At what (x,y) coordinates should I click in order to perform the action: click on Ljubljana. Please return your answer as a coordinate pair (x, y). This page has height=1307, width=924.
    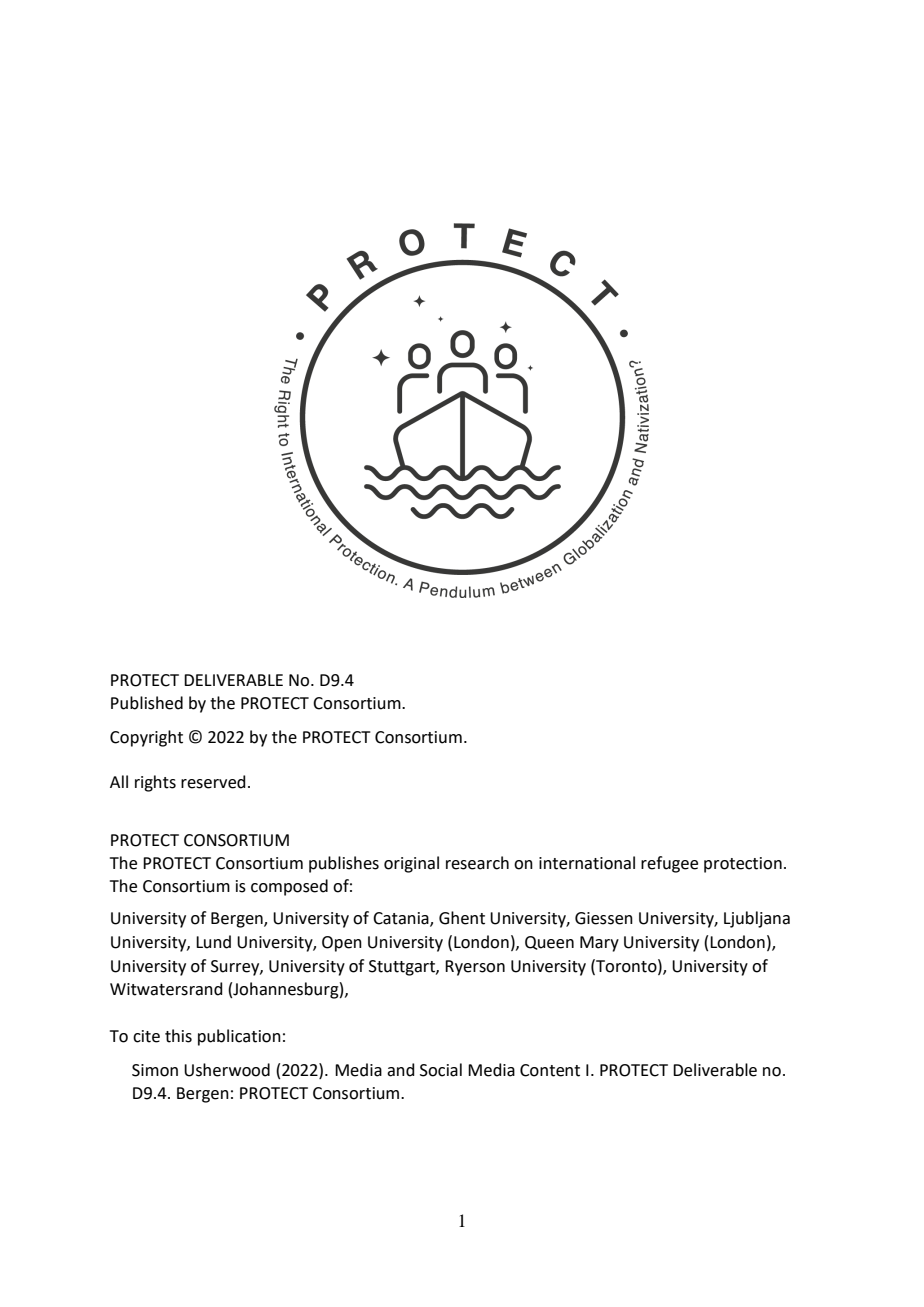
    Looking at the image, I should click on (757, 919).
